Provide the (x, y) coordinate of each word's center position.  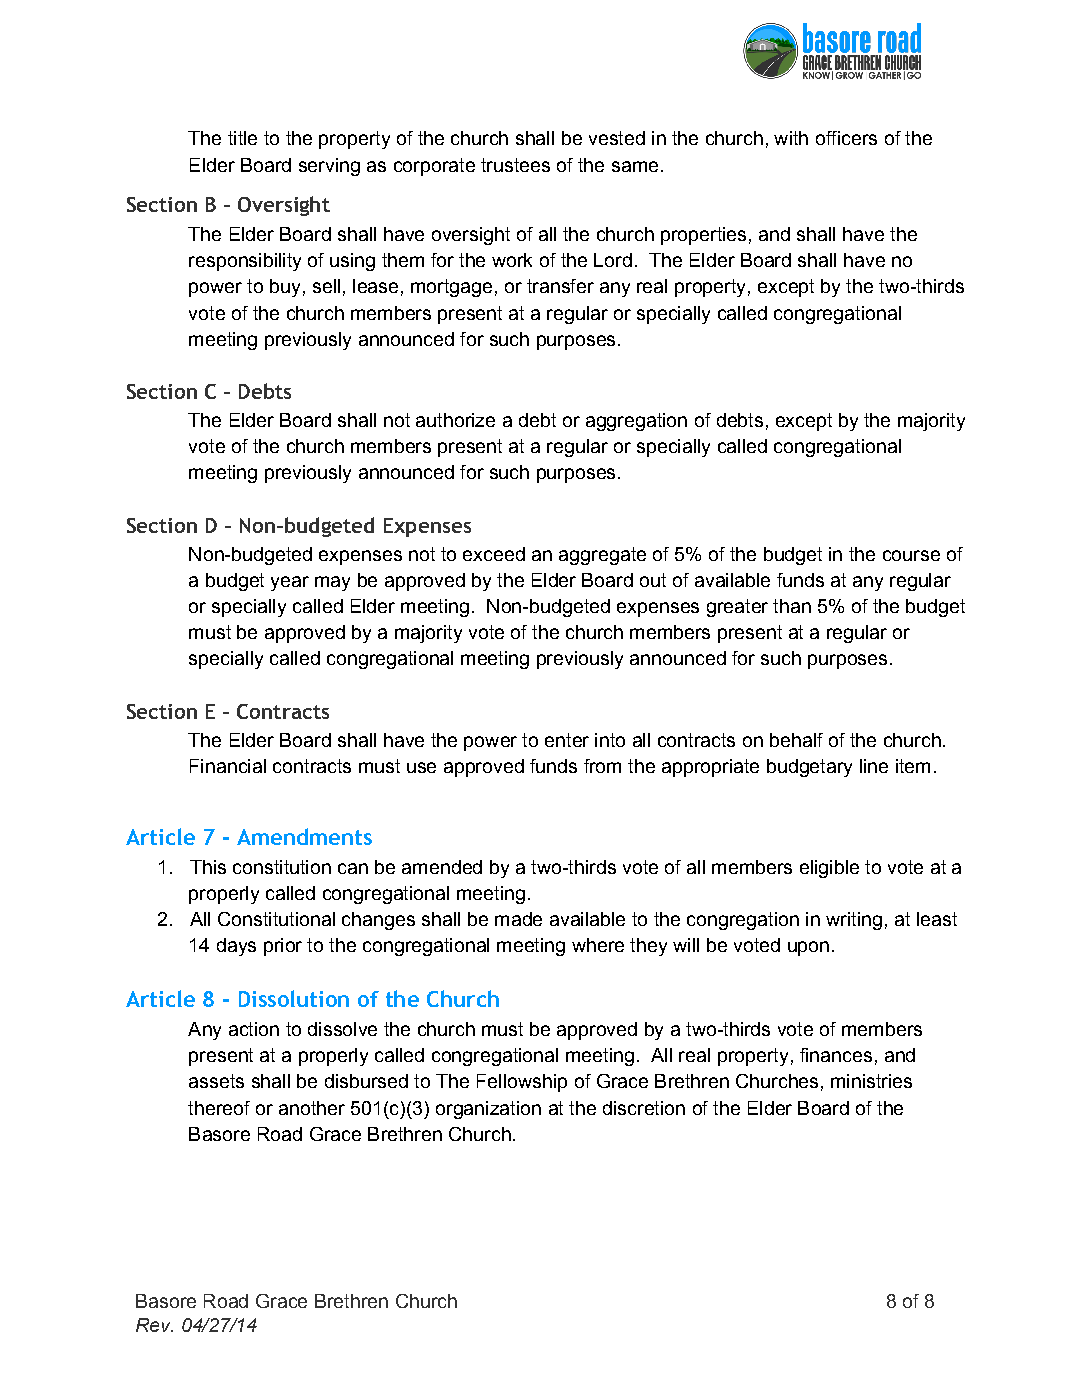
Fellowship (522, 1083)
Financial (228, 766)
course (911, 555)
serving (329, 167)
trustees (515, 165)
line (874, 766)
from (602, 766)
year (290, 583)
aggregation (636, 422)
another (312, 1108)
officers (846, 138)
